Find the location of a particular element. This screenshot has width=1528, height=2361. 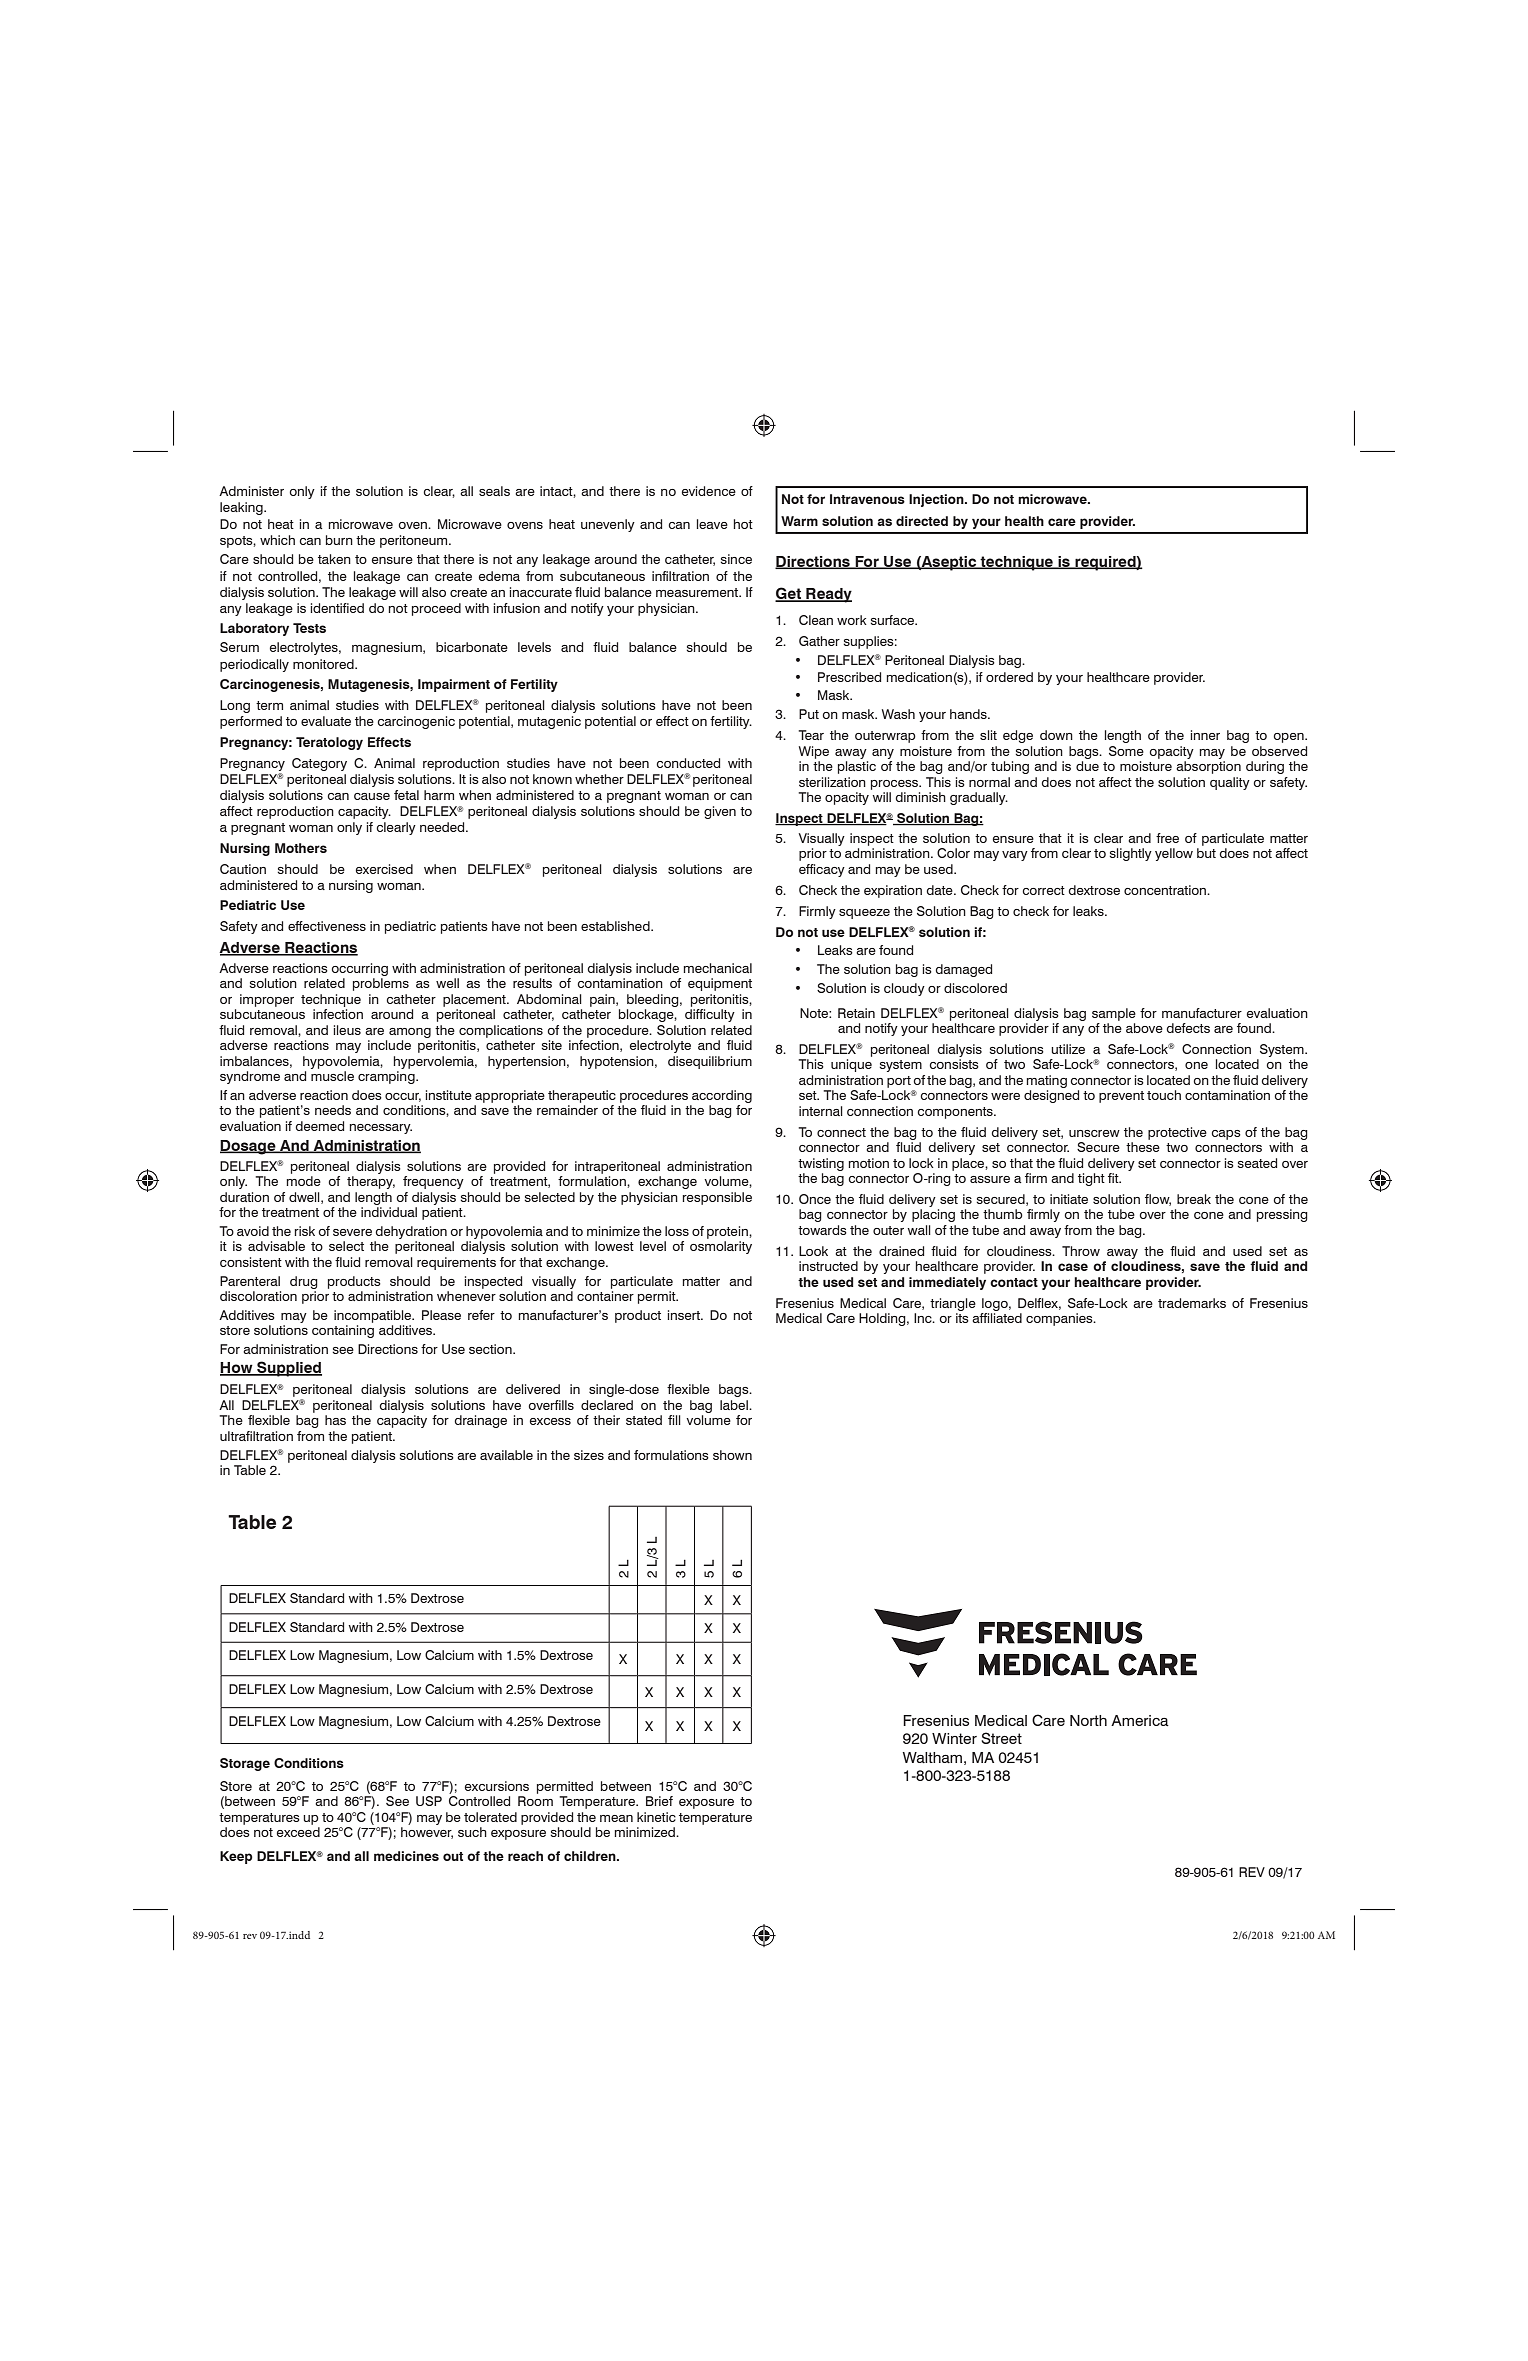

America is located at coordinates (1140, 1720).
